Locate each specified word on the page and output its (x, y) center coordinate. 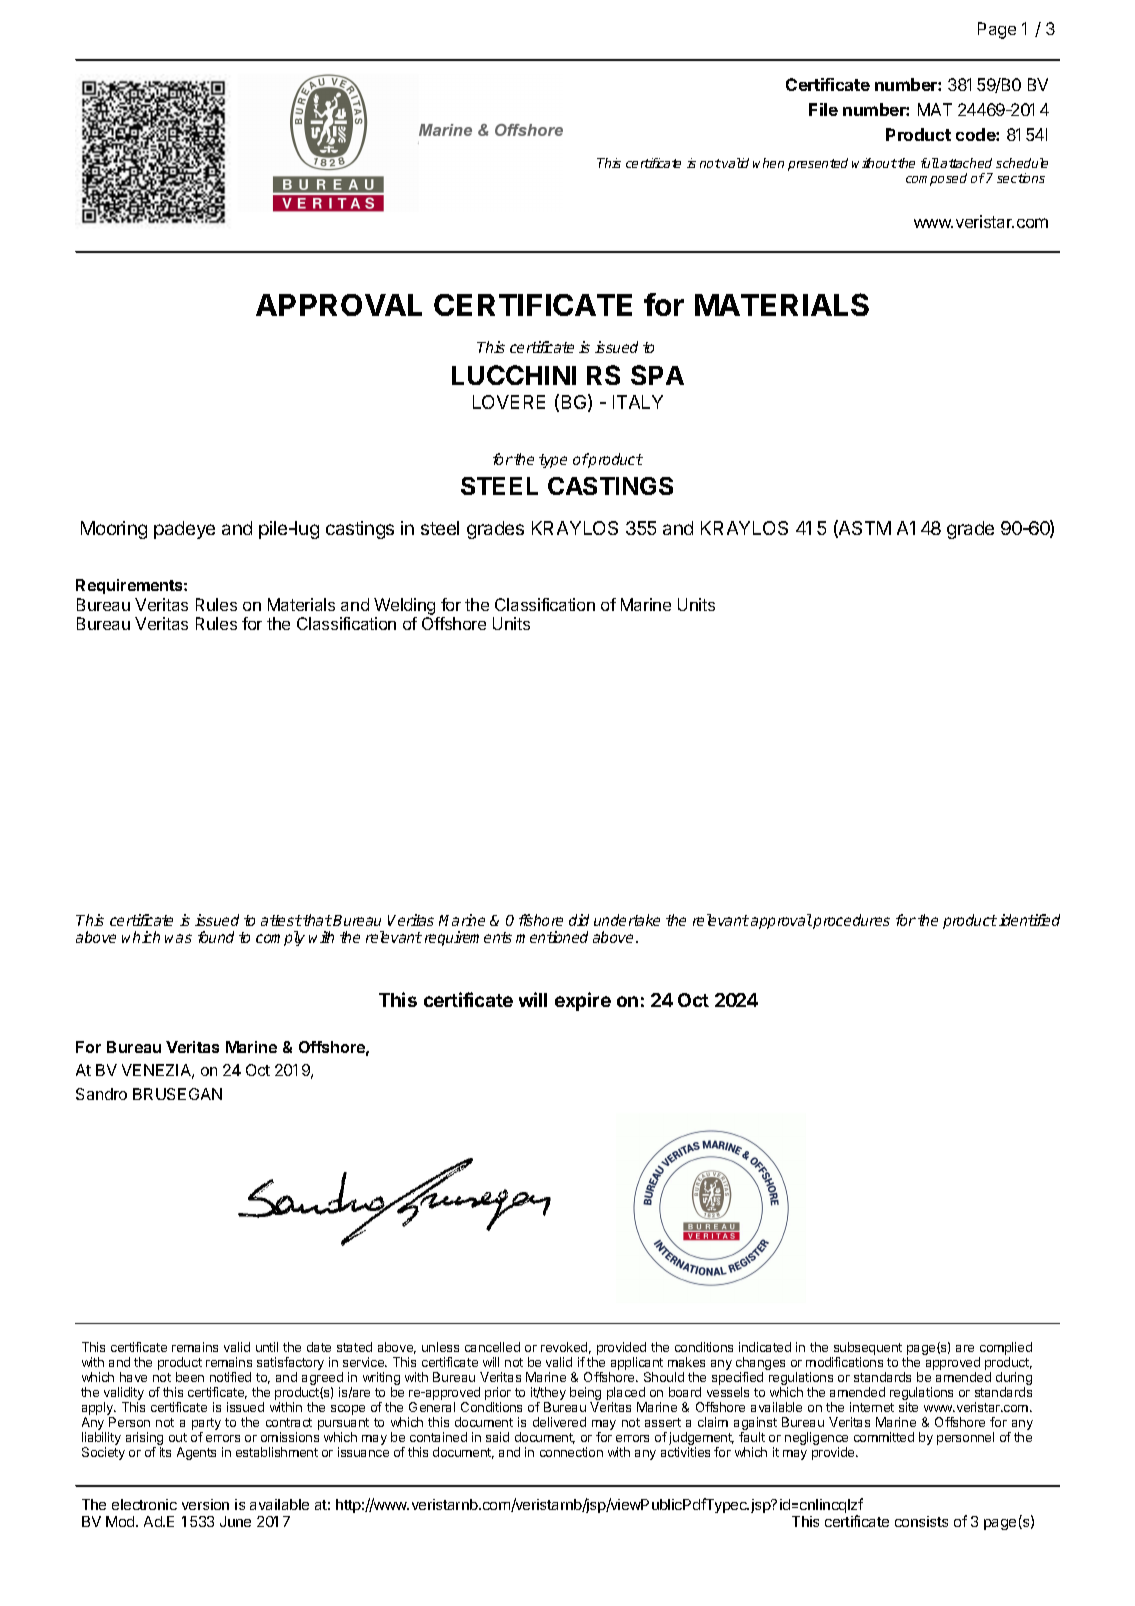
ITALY (638, 402)
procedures (851, 921)
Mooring (114, 530)
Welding (404, 606)
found (216, 937)
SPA (657, 375)
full (930, 163)
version (205, 1504)
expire (583, 1001)
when (768, 163)
